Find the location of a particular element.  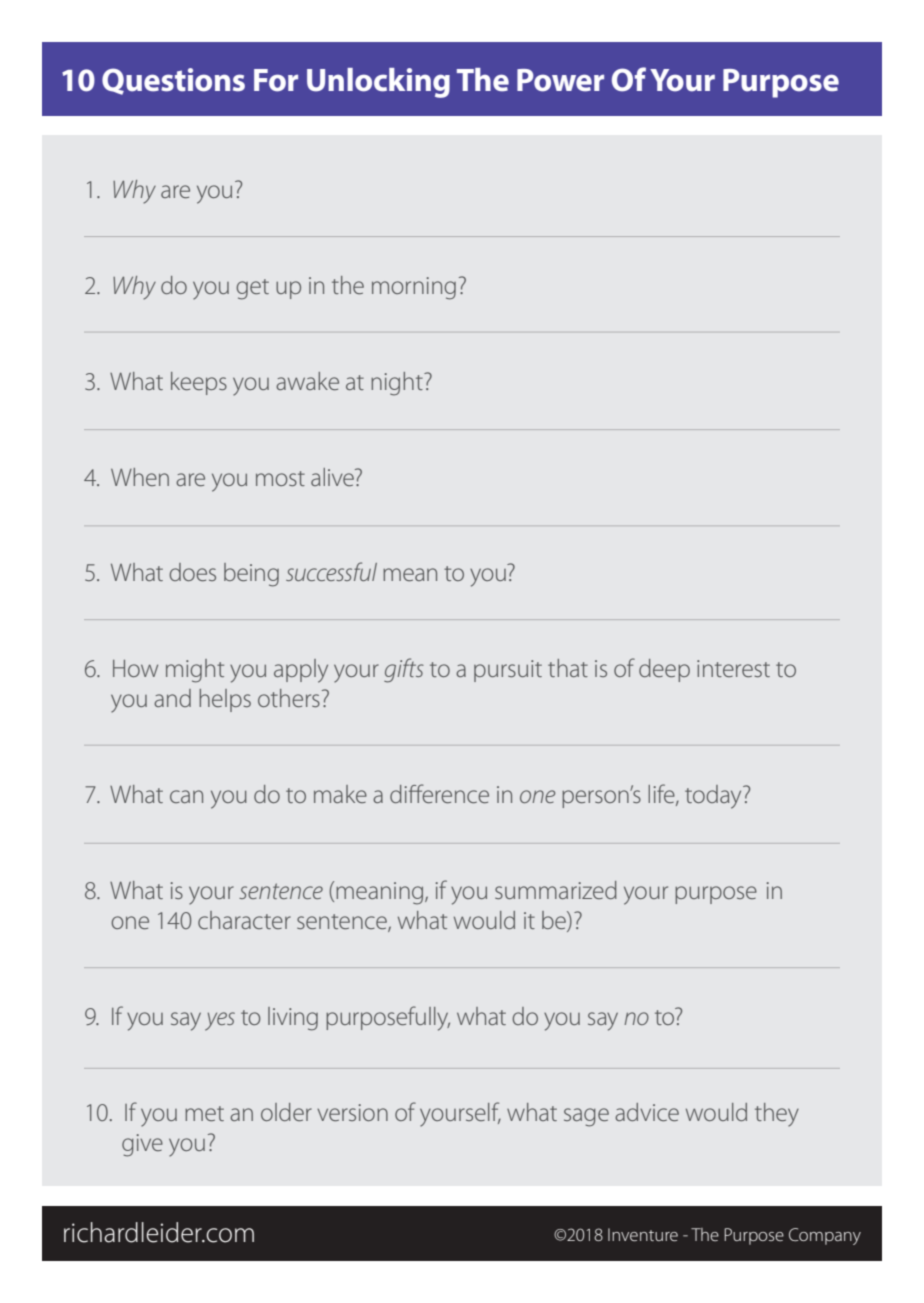

Power is located at coordinates (560, 80).
